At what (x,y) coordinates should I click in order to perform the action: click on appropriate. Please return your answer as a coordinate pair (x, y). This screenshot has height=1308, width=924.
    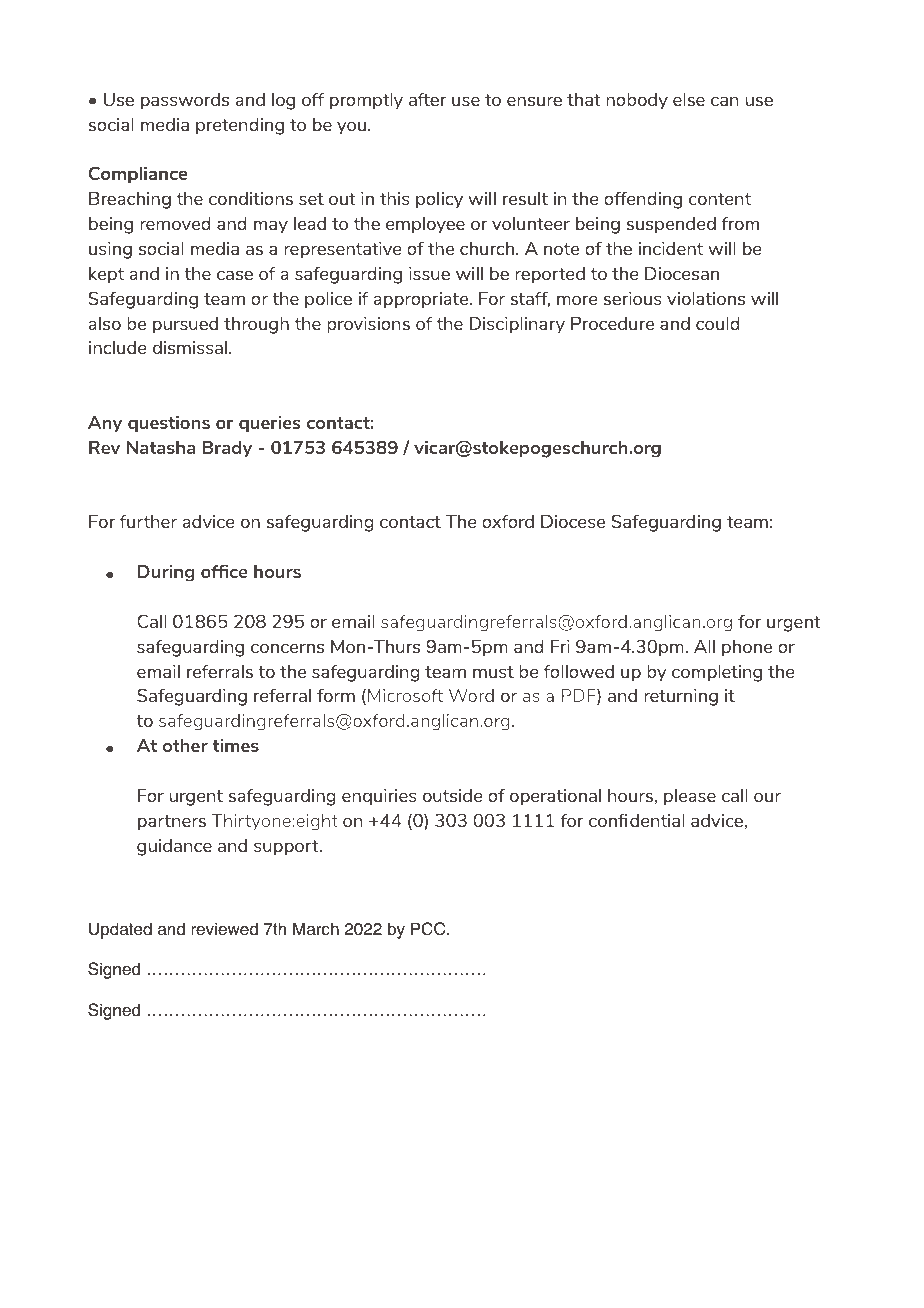
    Looking at the image, I should click on (422, 300).
